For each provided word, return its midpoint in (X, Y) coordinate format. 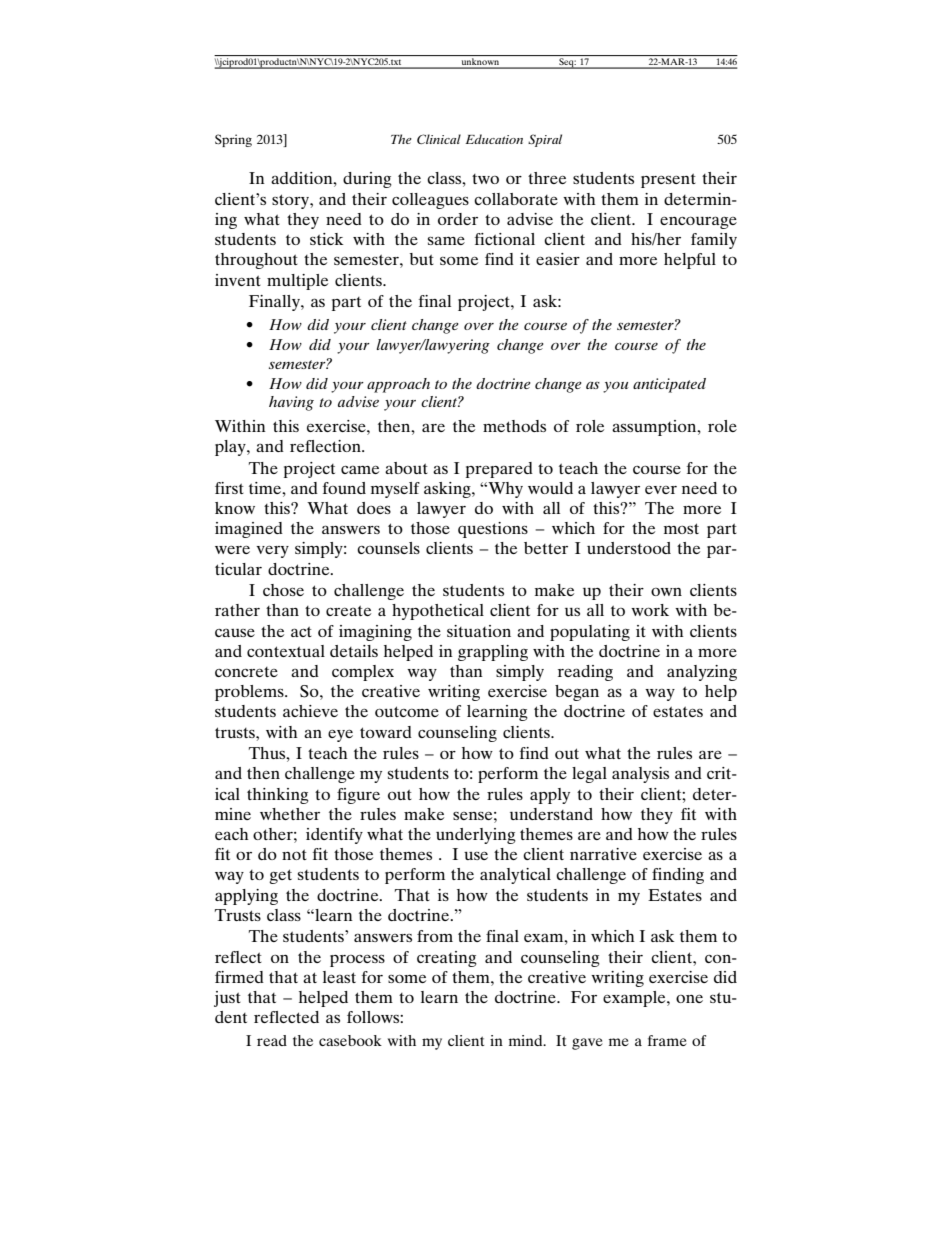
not (294, 854)
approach (398, 385)
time (266, 488)
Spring (233, 140)
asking (448, 490)
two (485, 179)
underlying (476, 836)
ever (661, 490)
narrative (603, 854)
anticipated (669, 385)
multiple (297, 282)
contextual (286, 651)
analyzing (702, 673)
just (227, 999)
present (668, 180)
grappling (493, 653)
